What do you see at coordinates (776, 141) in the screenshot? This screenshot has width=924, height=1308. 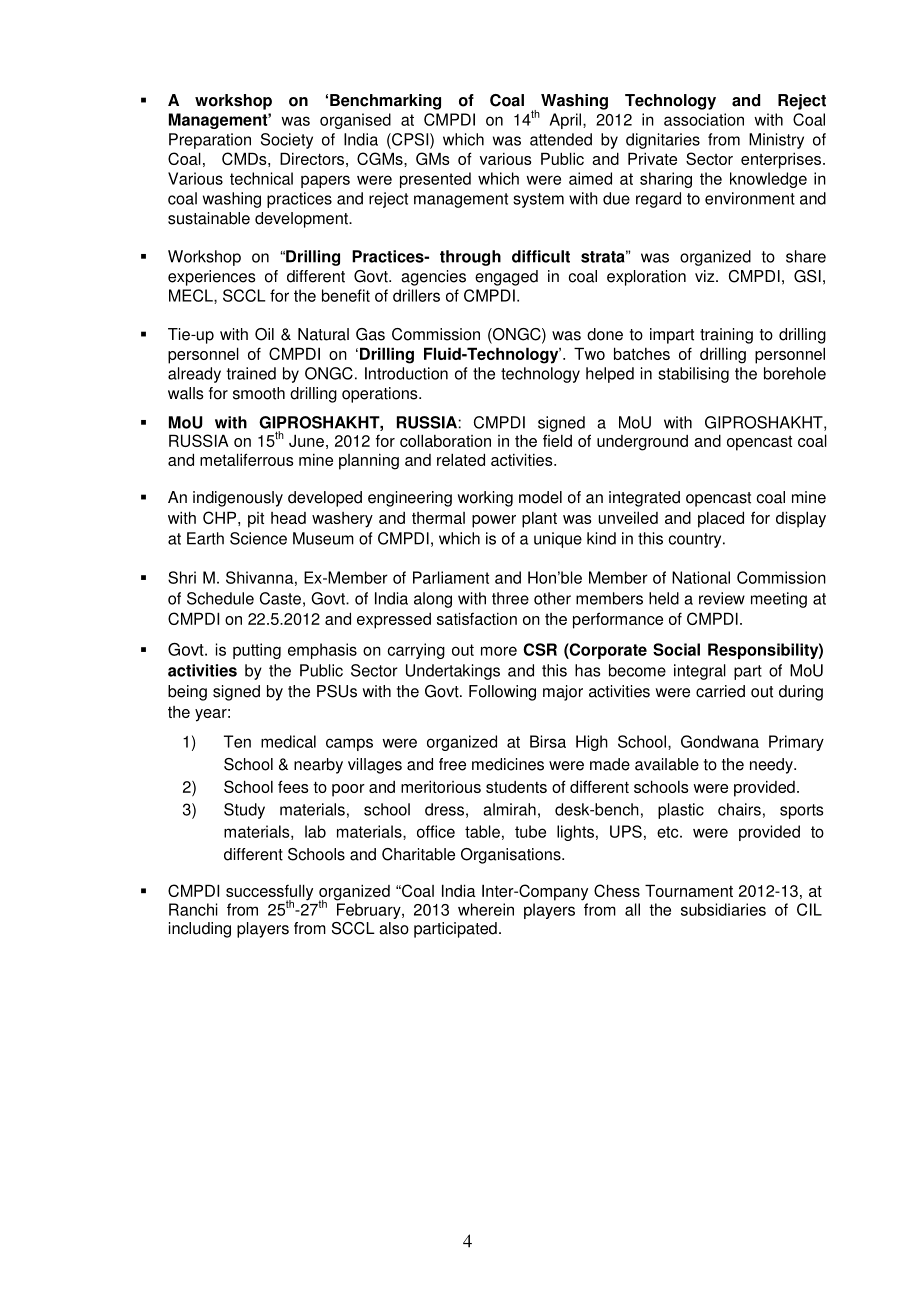 I see `Ministry` at bounding box center [776, 141].
